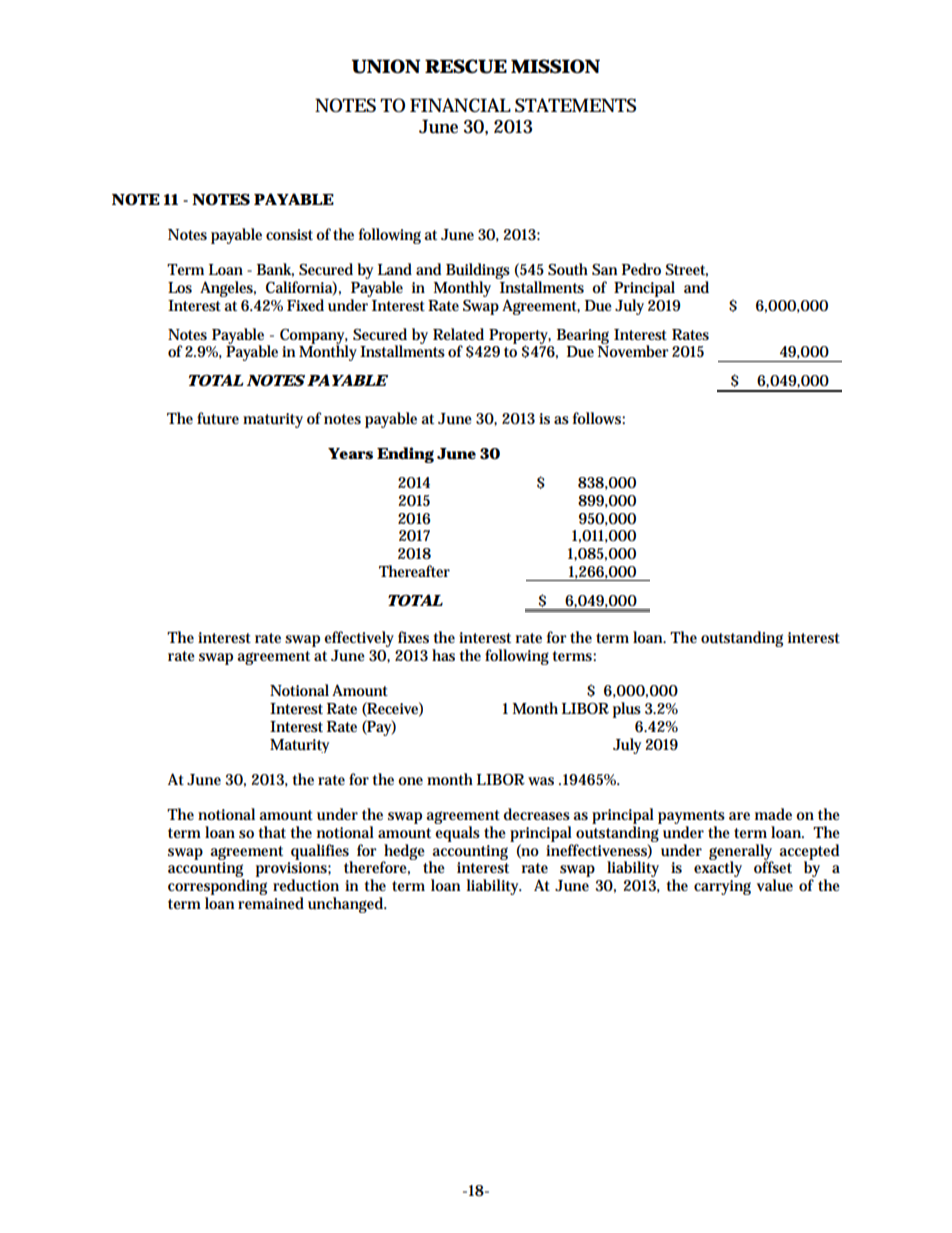 The height and width of the image is (1233, 952). Describe the element at coordinates (641, 269) in the image. I see `Pedro` at that location.
